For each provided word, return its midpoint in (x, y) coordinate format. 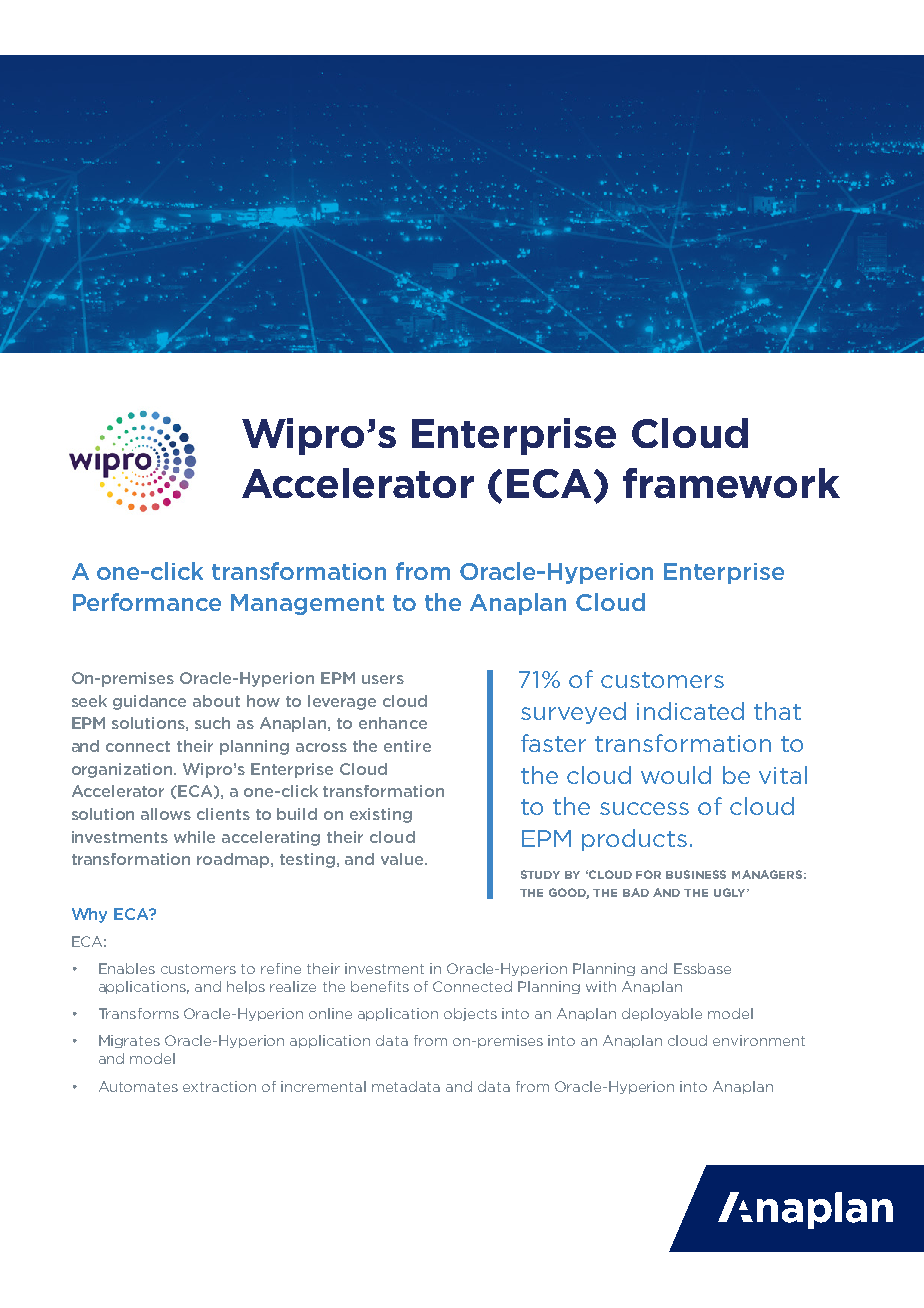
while (194, 837)
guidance (149, 702)
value (403, 859)
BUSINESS (696, 874)
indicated (690, 711)
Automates (138, 1086)
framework (731, 483)
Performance (147, 602)
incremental (323, 1086)
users (383, 679)
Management (307, 604)
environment (759, 1040)
